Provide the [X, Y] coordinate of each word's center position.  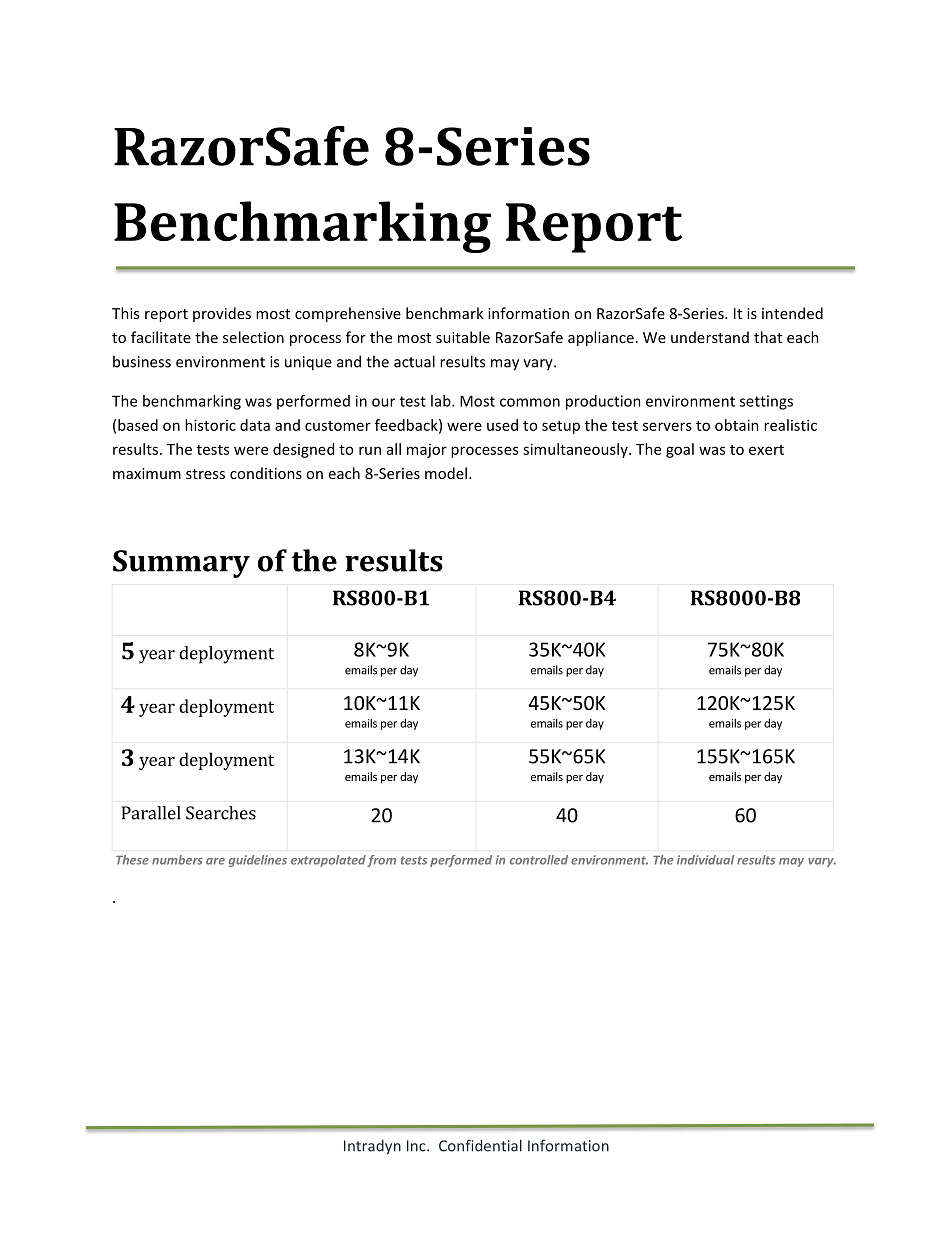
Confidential [480, 1145]
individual [705, 860]
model [446, 473]
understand [710, 337]
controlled [539, 860]
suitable [463, 337]
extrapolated [328, 861]
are [215, 861]
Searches [221, 813]
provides [222, 314]
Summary [181, 564]
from [382, 861]
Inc [417, 1146]
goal [680, 450]
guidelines [258, 861]
